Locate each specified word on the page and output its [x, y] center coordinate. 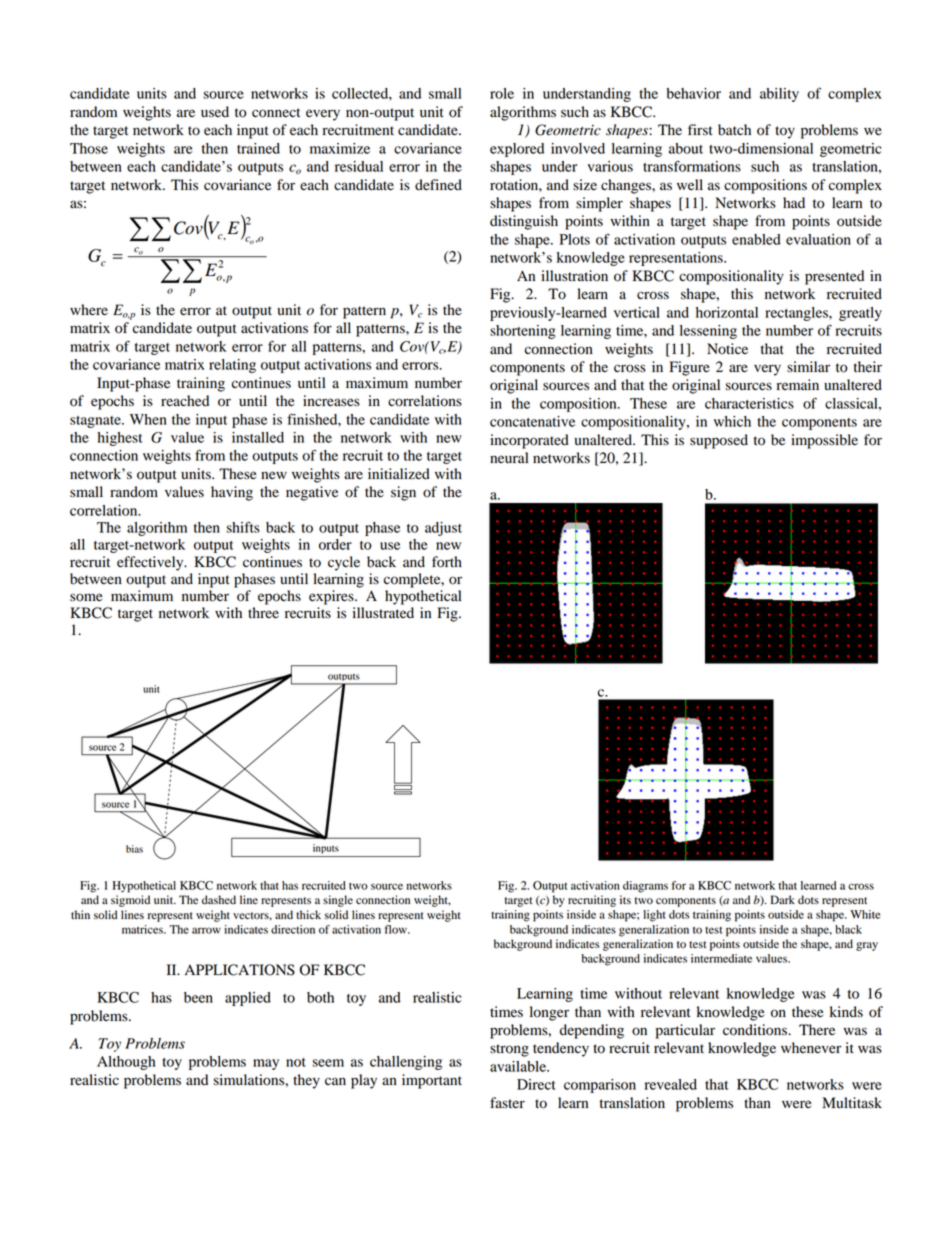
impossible [824, 441]
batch [734, 130]
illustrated [383, 613]
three [263, 613]
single [338, 901]
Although [126, 1063]
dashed [219, 900]
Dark [783, 899]
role [502, 93]
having [232, 493]
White [865, 914]
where [89, 310]
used [215, 112]
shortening [523, 332]
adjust [443, 529]
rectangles [797, 314]
